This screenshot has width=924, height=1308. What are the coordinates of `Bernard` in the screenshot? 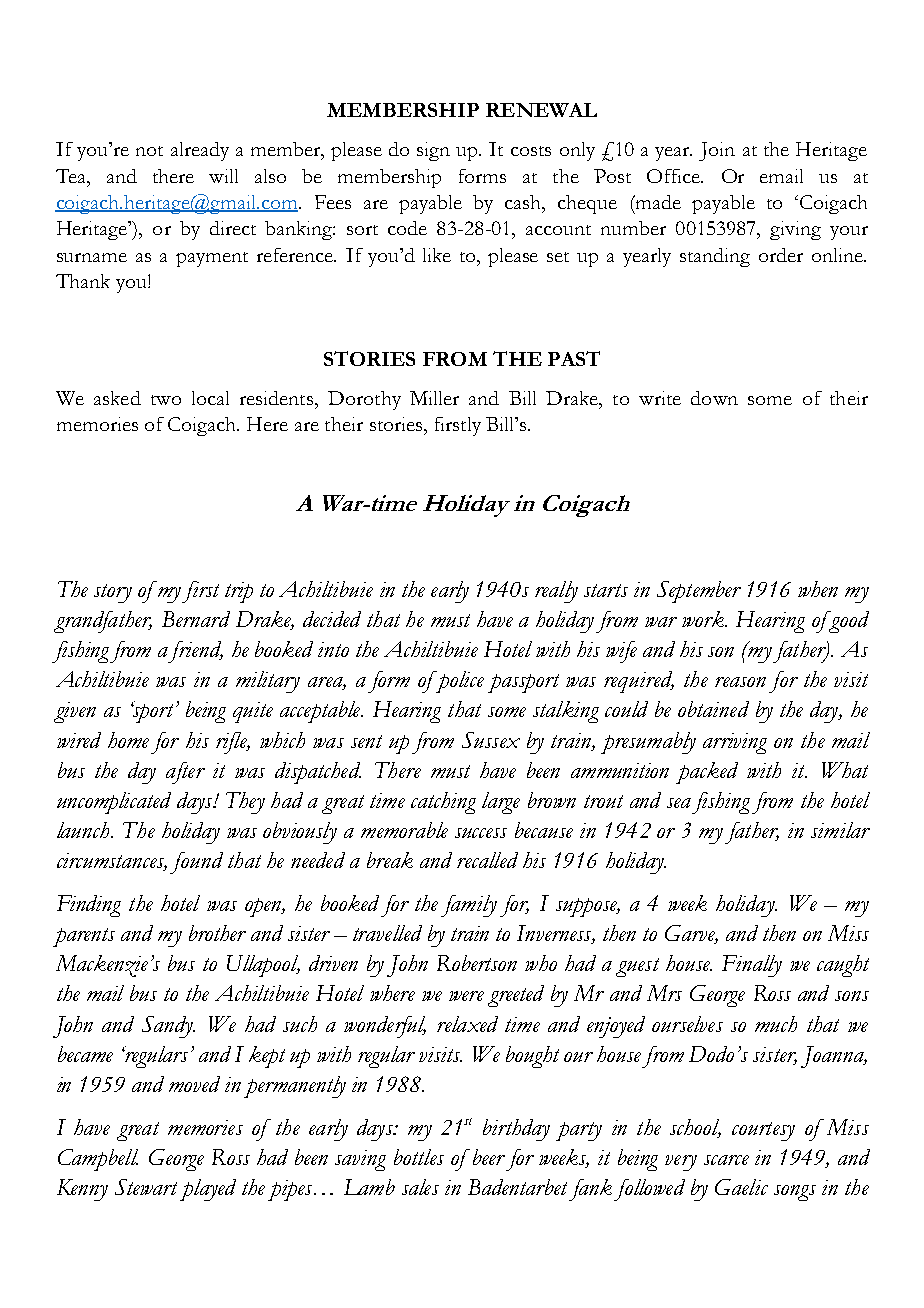 It's located at (196, 619).
